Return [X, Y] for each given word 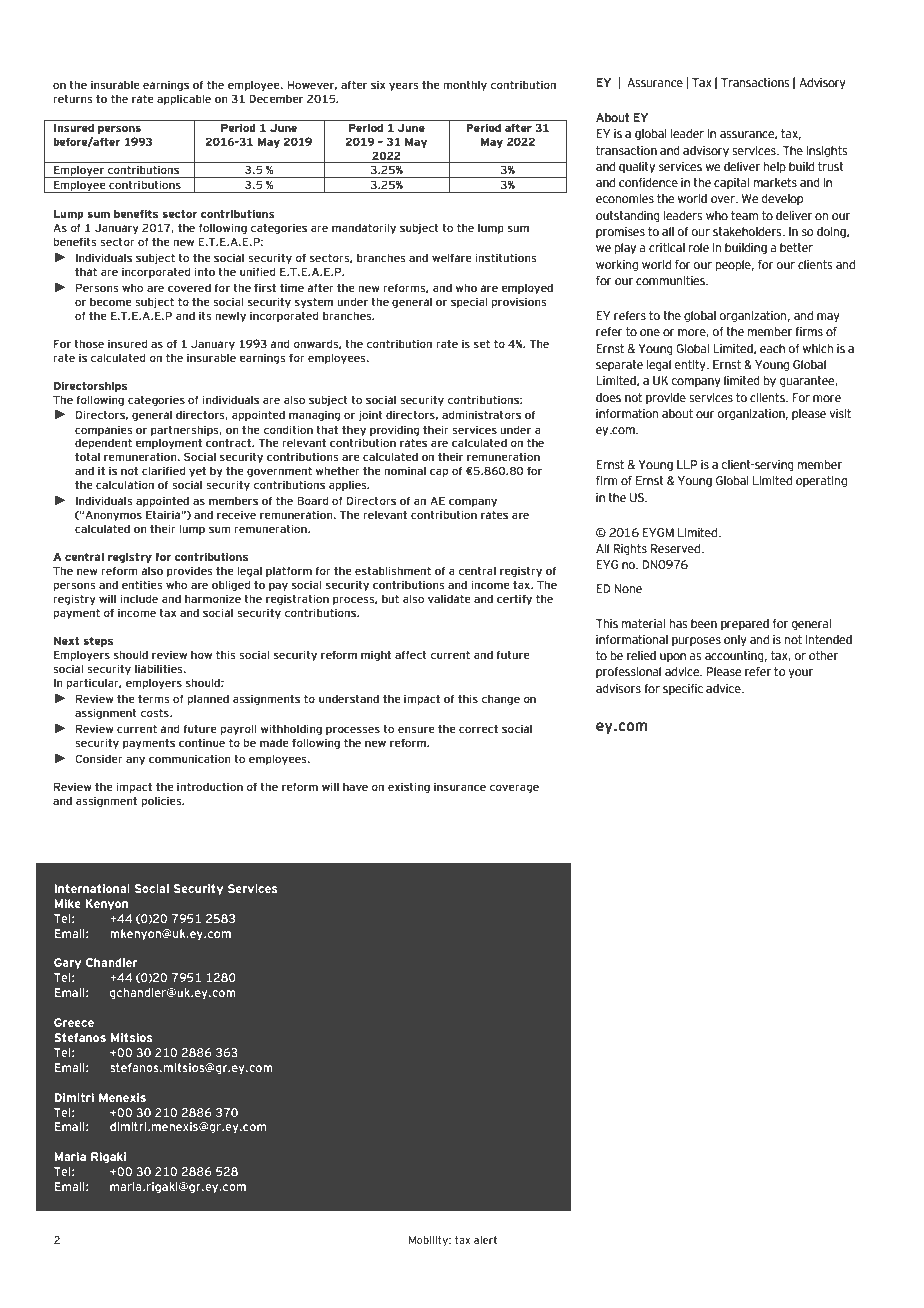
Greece [74, 1022]
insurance [460, 786]
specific [683, 689]
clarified [164, 470]
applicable [184, 99]
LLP [687, 464]
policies [162, 801]
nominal [405, 470]
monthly [465, 85]
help [775, 167]
